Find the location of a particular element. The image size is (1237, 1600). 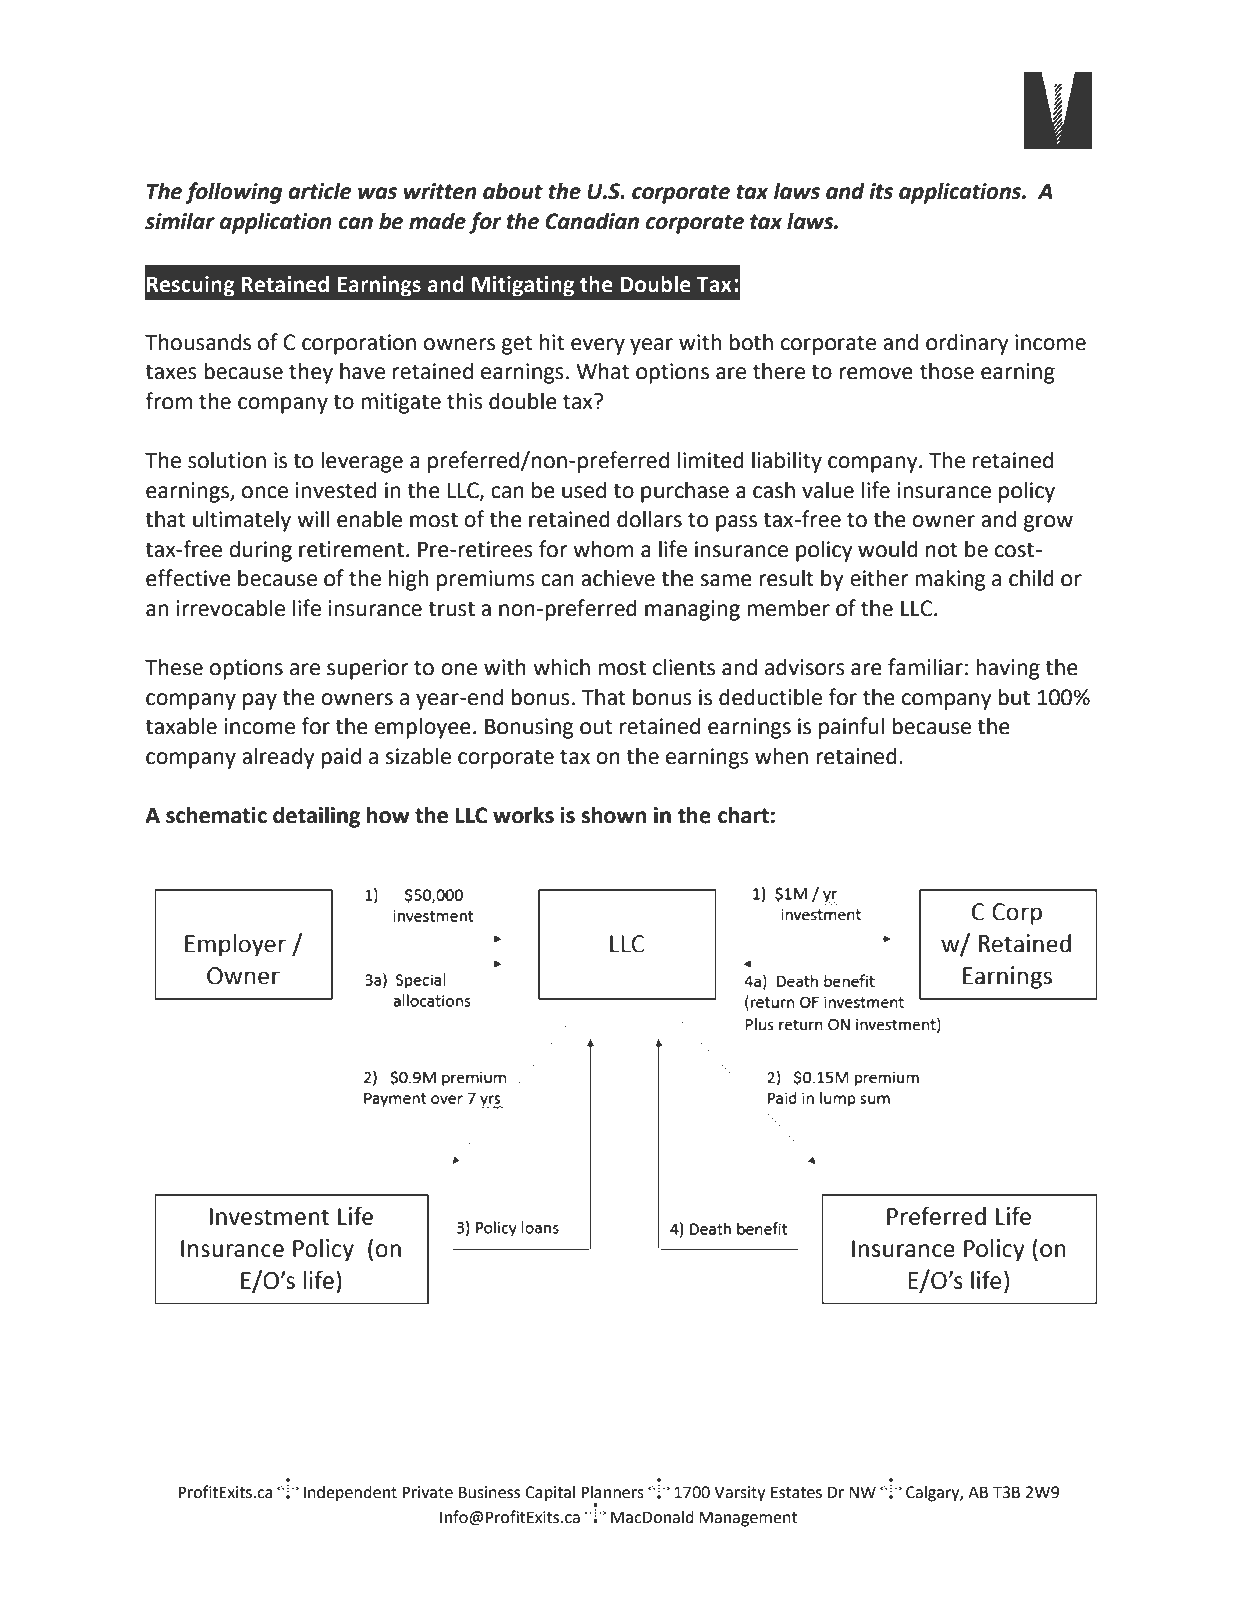

Independent is located at coordinates (350, 1494).
